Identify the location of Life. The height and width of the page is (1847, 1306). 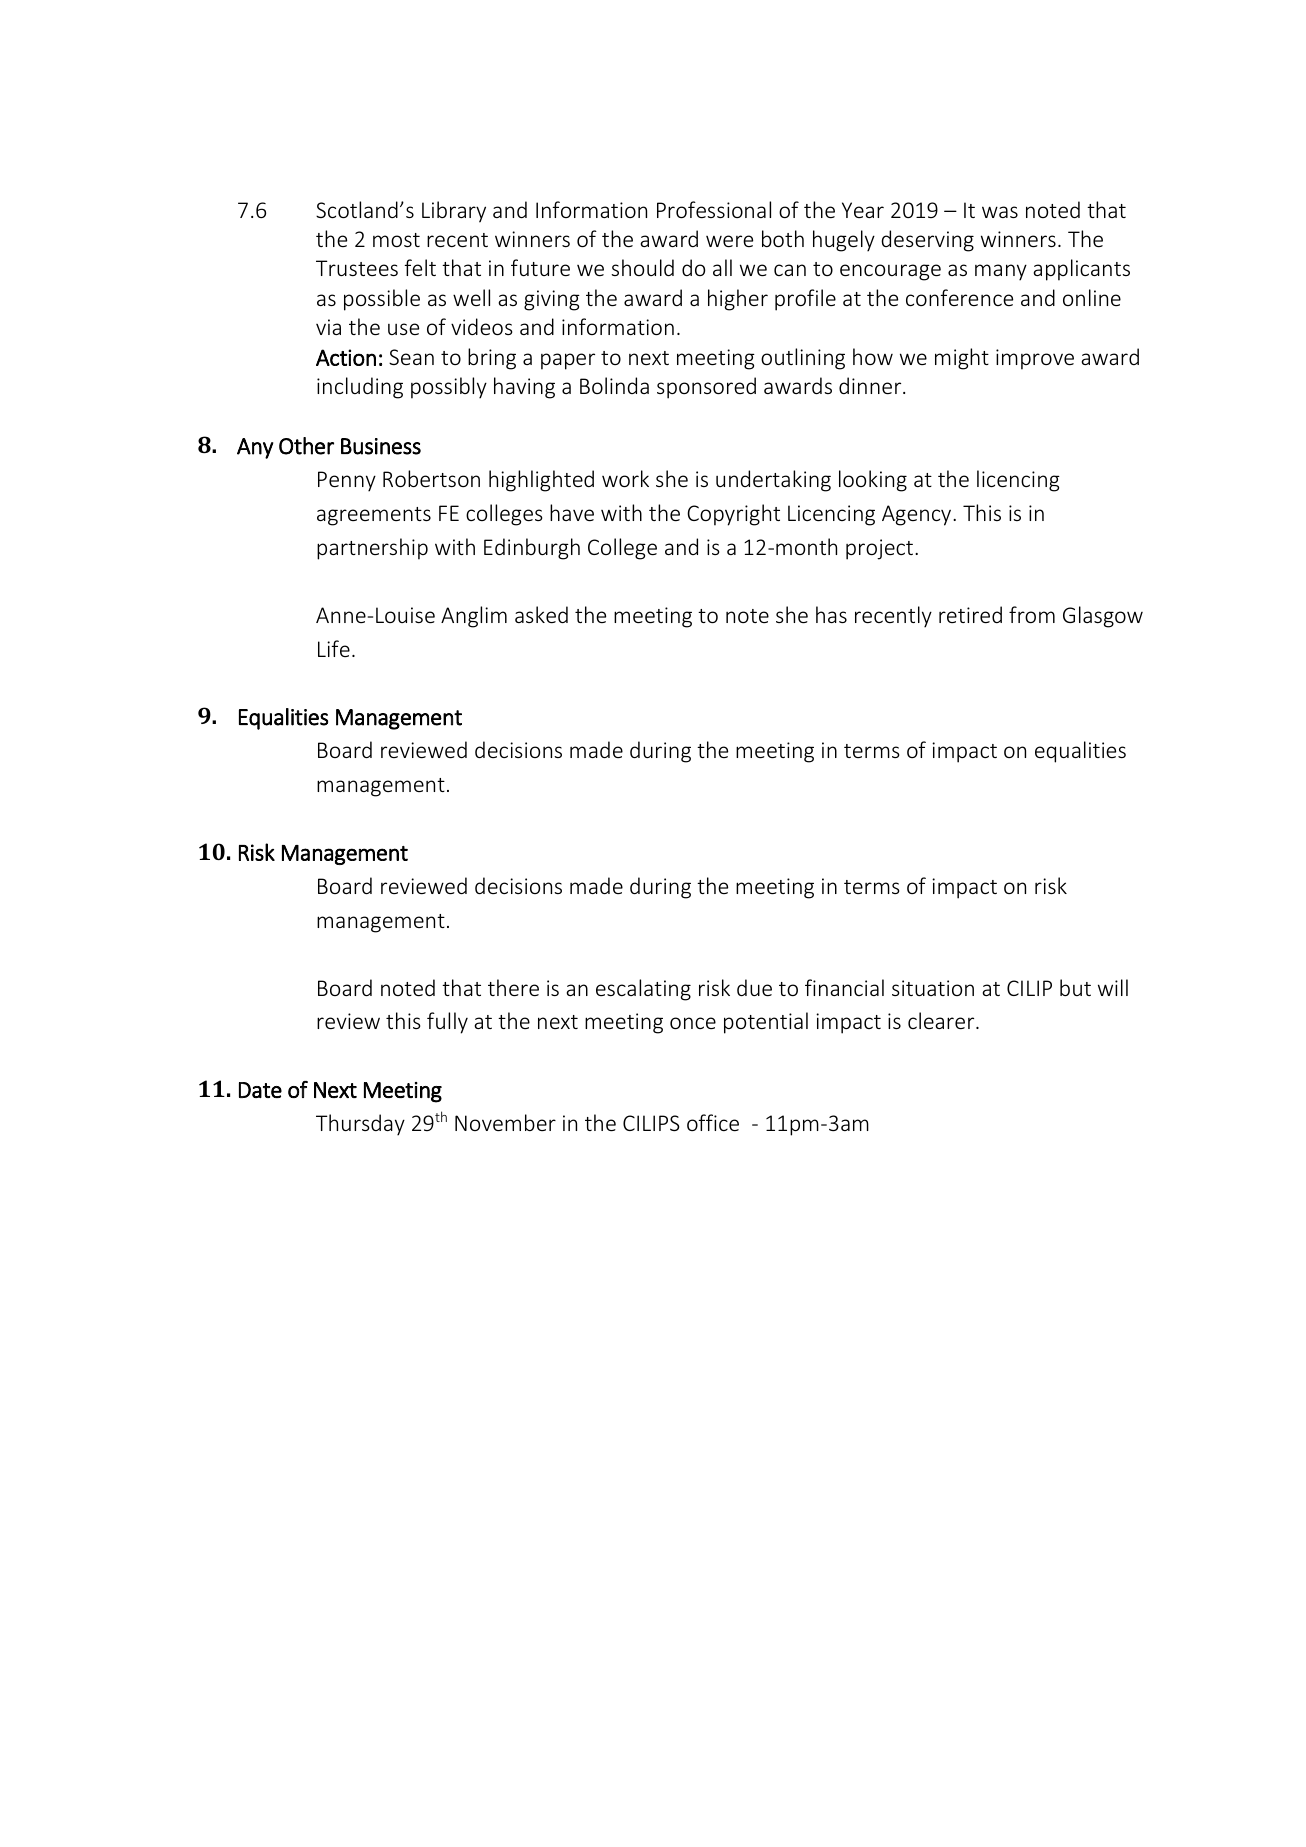
(334, 648).
